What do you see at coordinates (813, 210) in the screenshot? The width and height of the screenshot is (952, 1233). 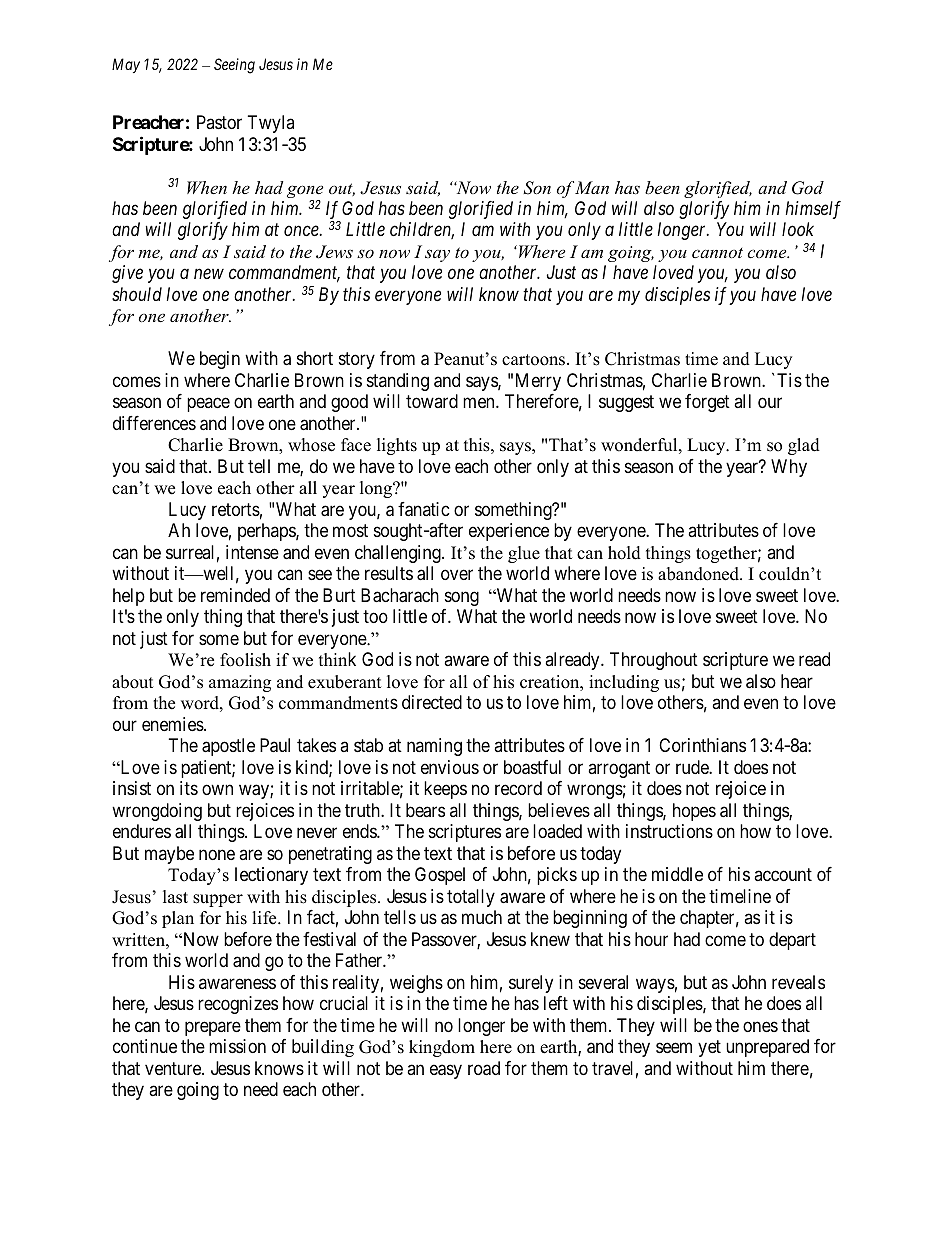 I see `himself` at bounding box center [813, 210].
